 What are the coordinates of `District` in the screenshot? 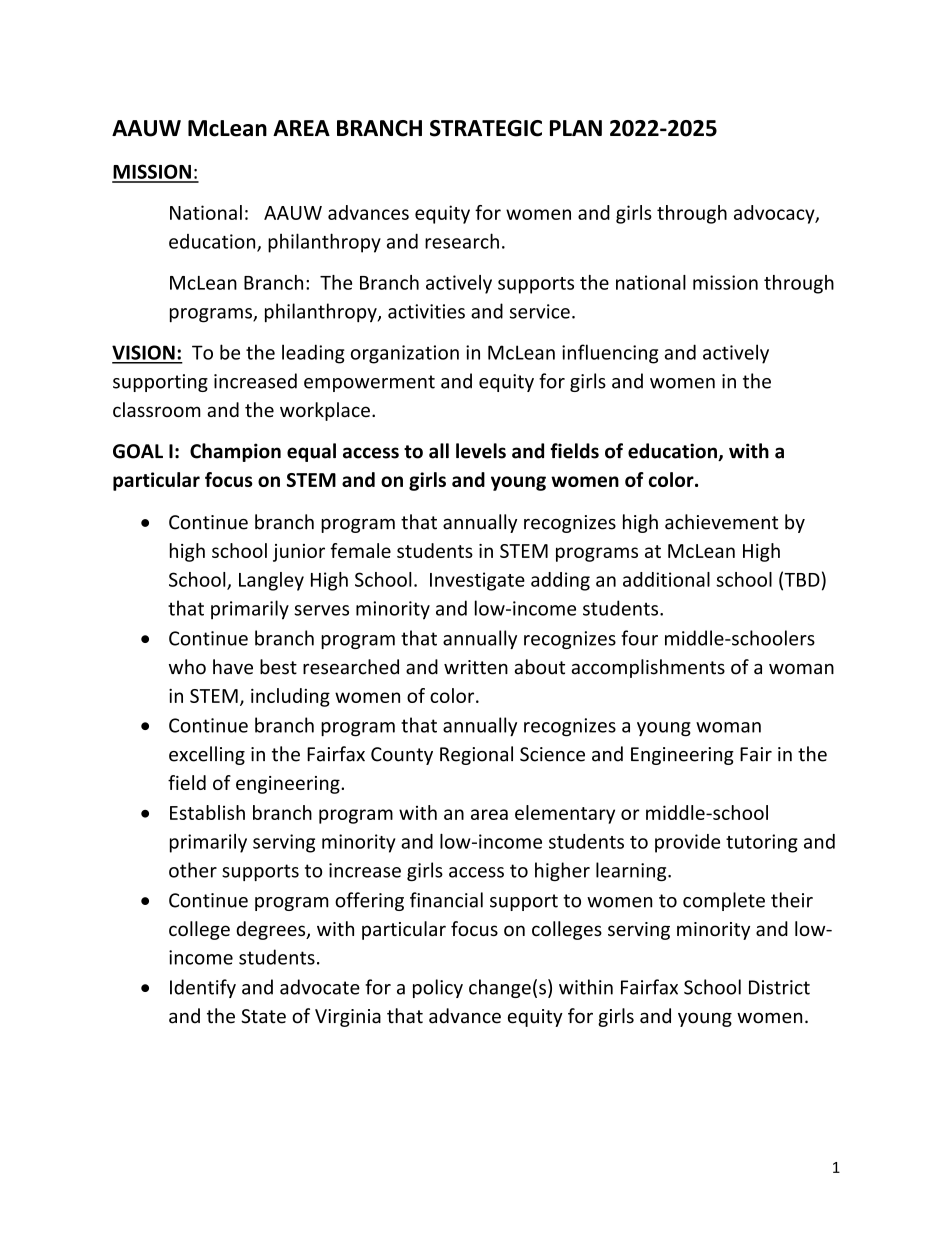 It's located at (779, 987).
